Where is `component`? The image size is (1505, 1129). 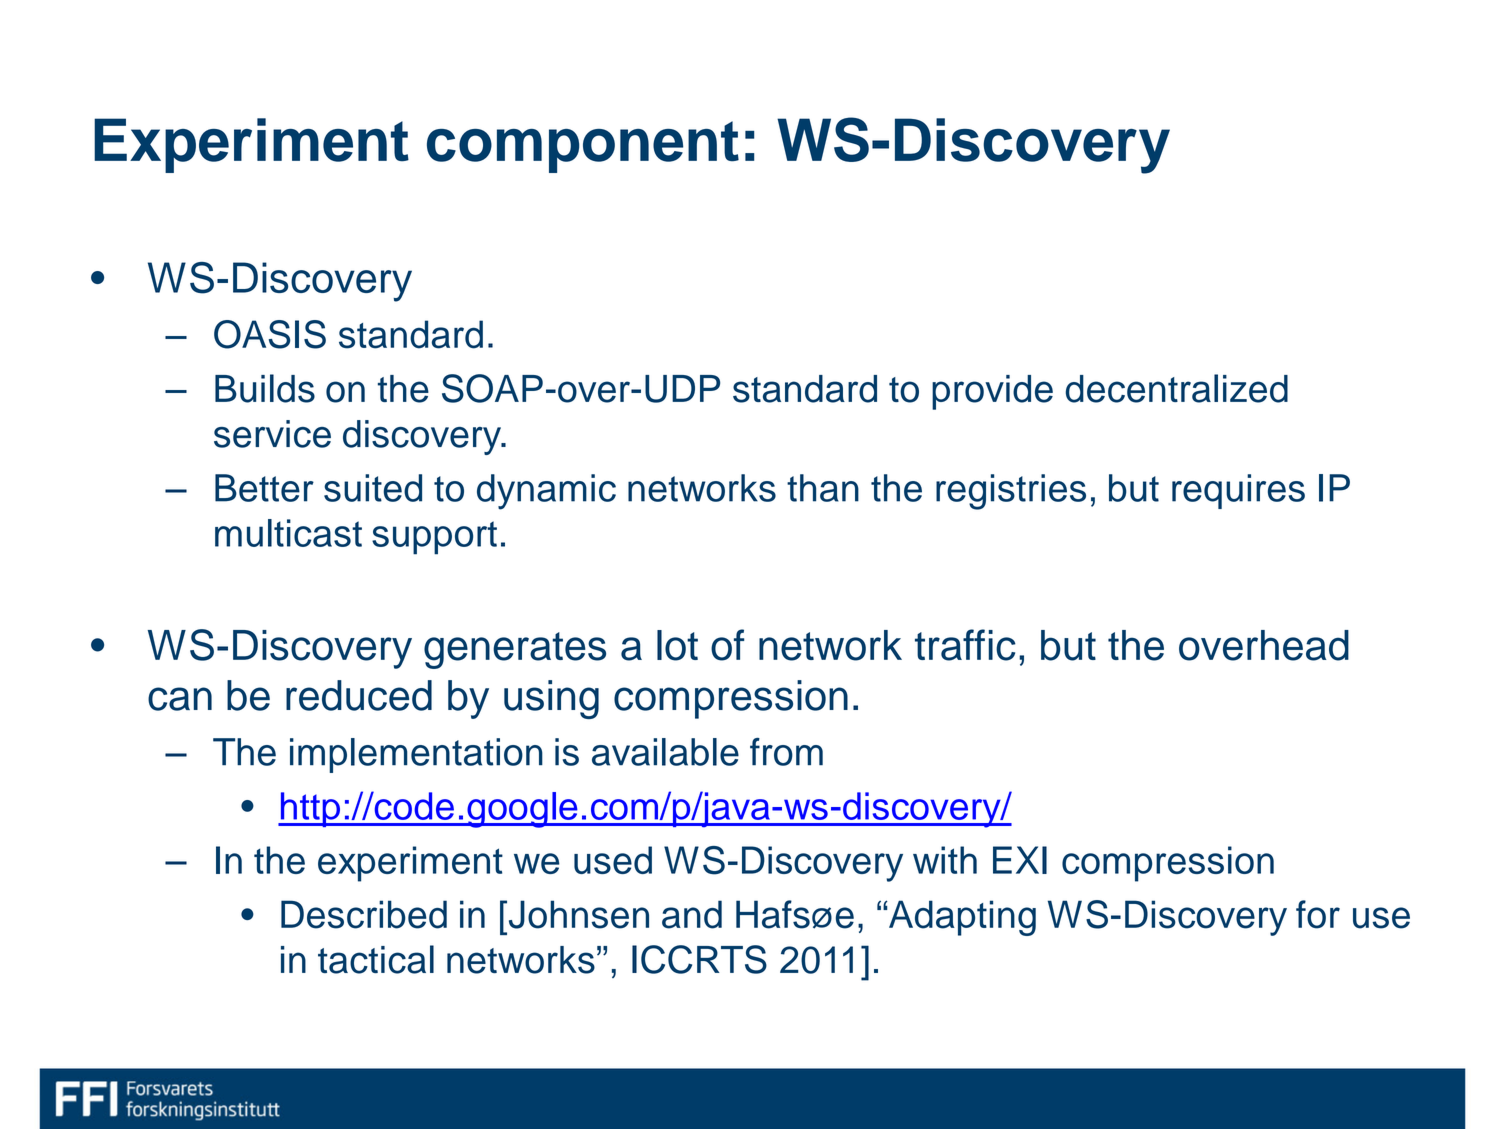
component is located at coordinates (583, 147).
